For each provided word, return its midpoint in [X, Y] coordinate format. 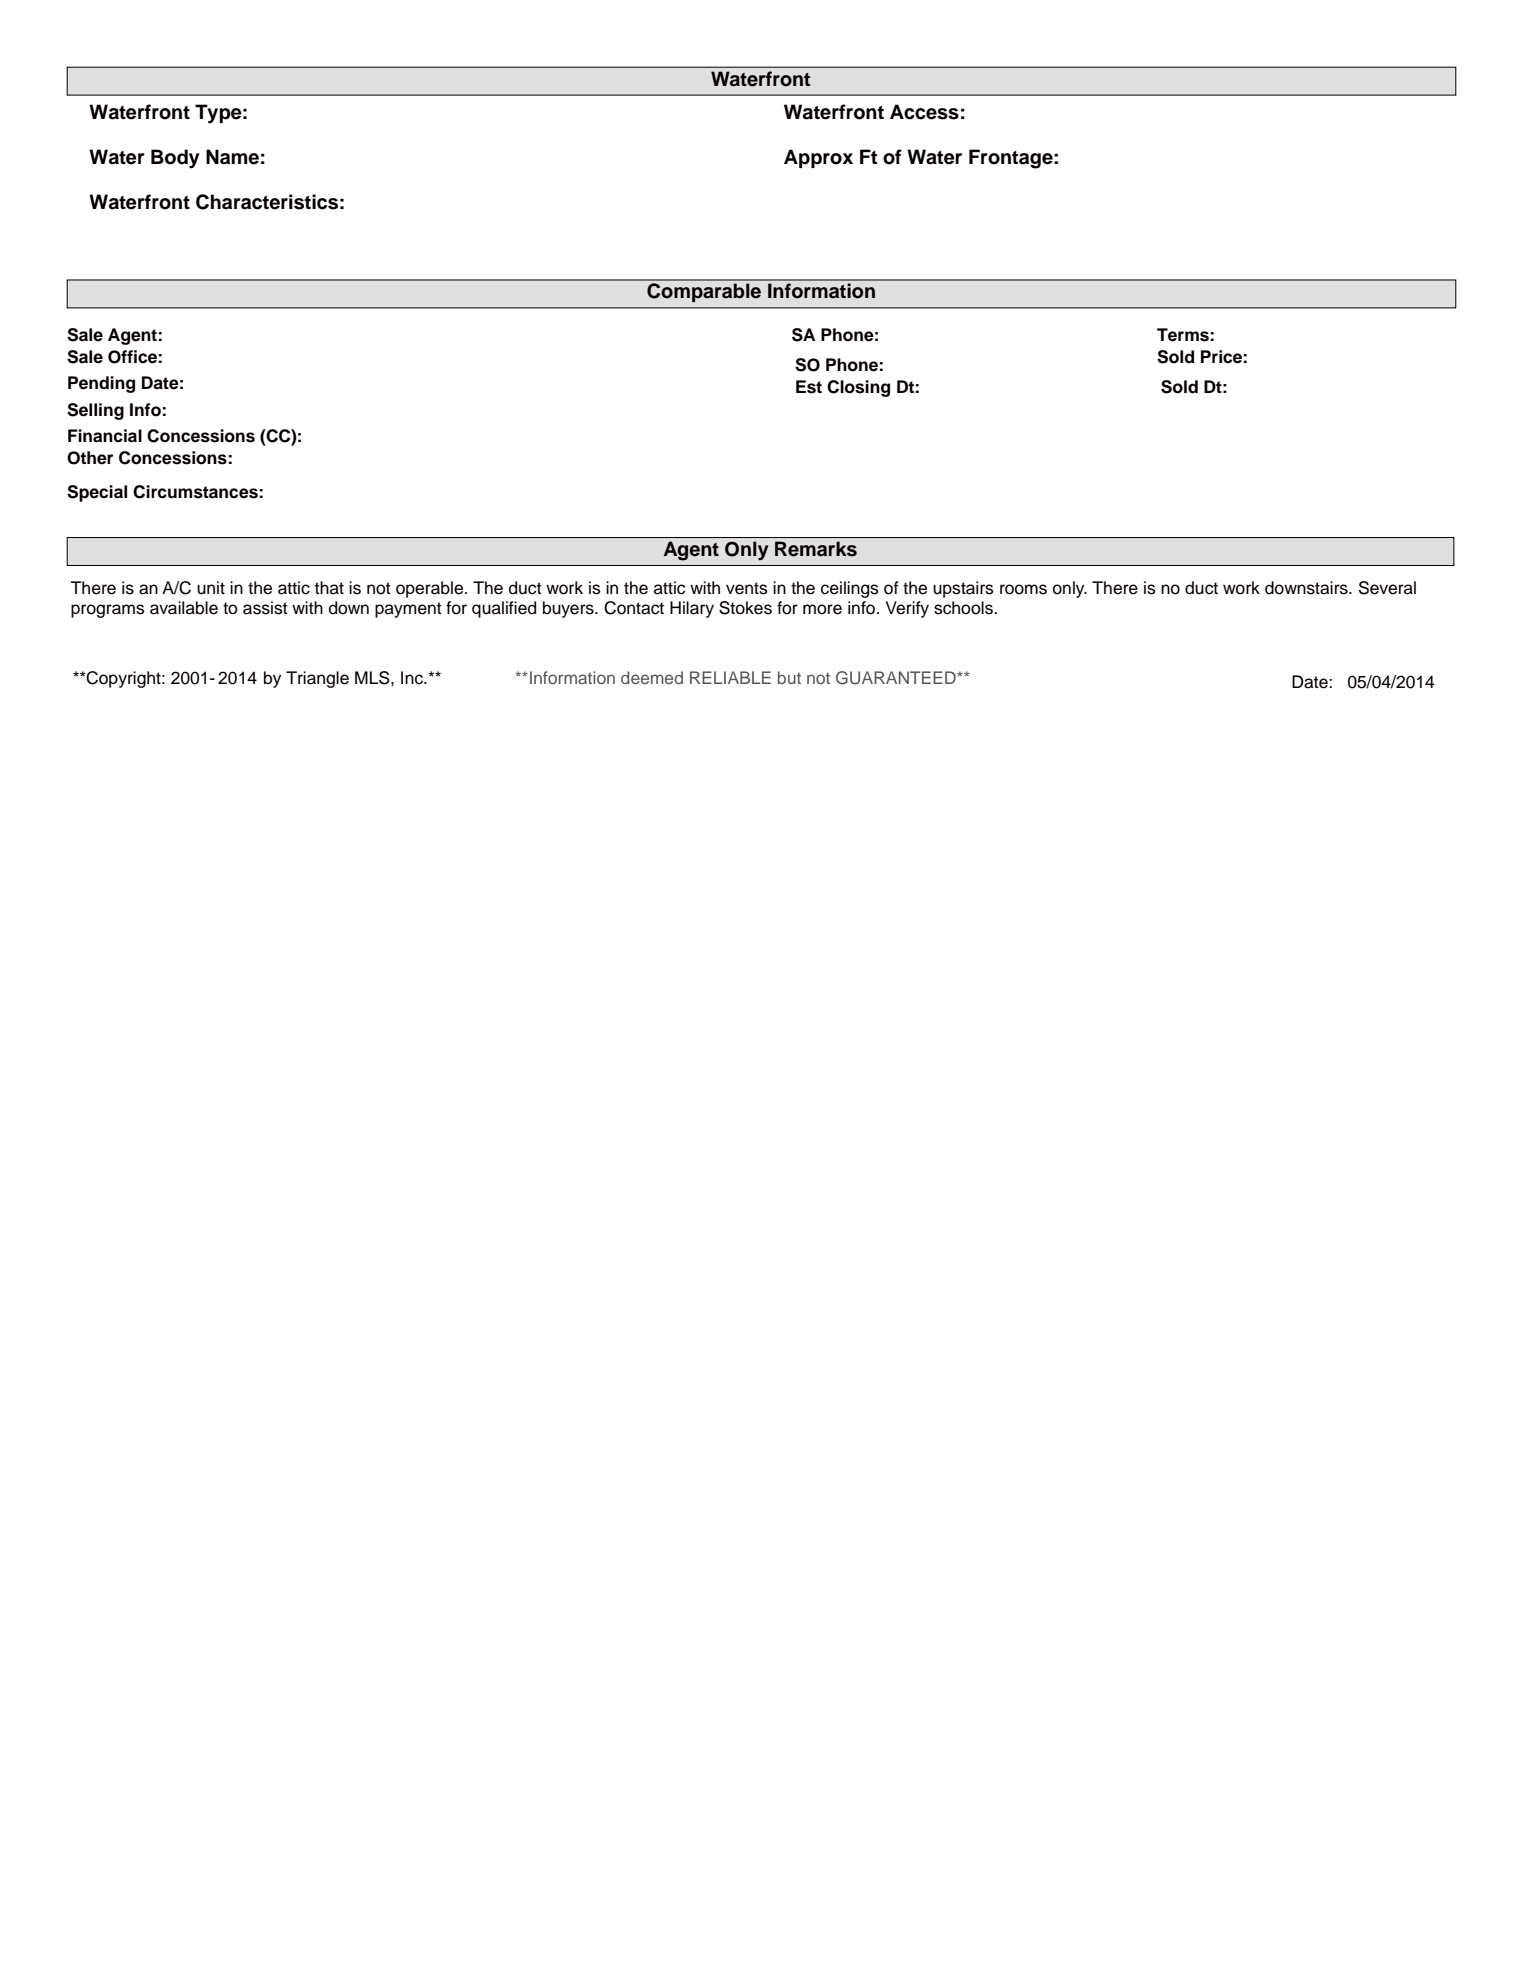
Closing [858, 388]
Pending [101, 384]
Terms [1183, 335]
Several [1387, 588]
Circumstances [195, 492]
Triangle [317, 679]
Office [132, 357]
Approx [818, 158]
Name [232, 157]
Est [809, 387]
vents [747, 588]
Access [924, 112]
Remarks [816, 549]
